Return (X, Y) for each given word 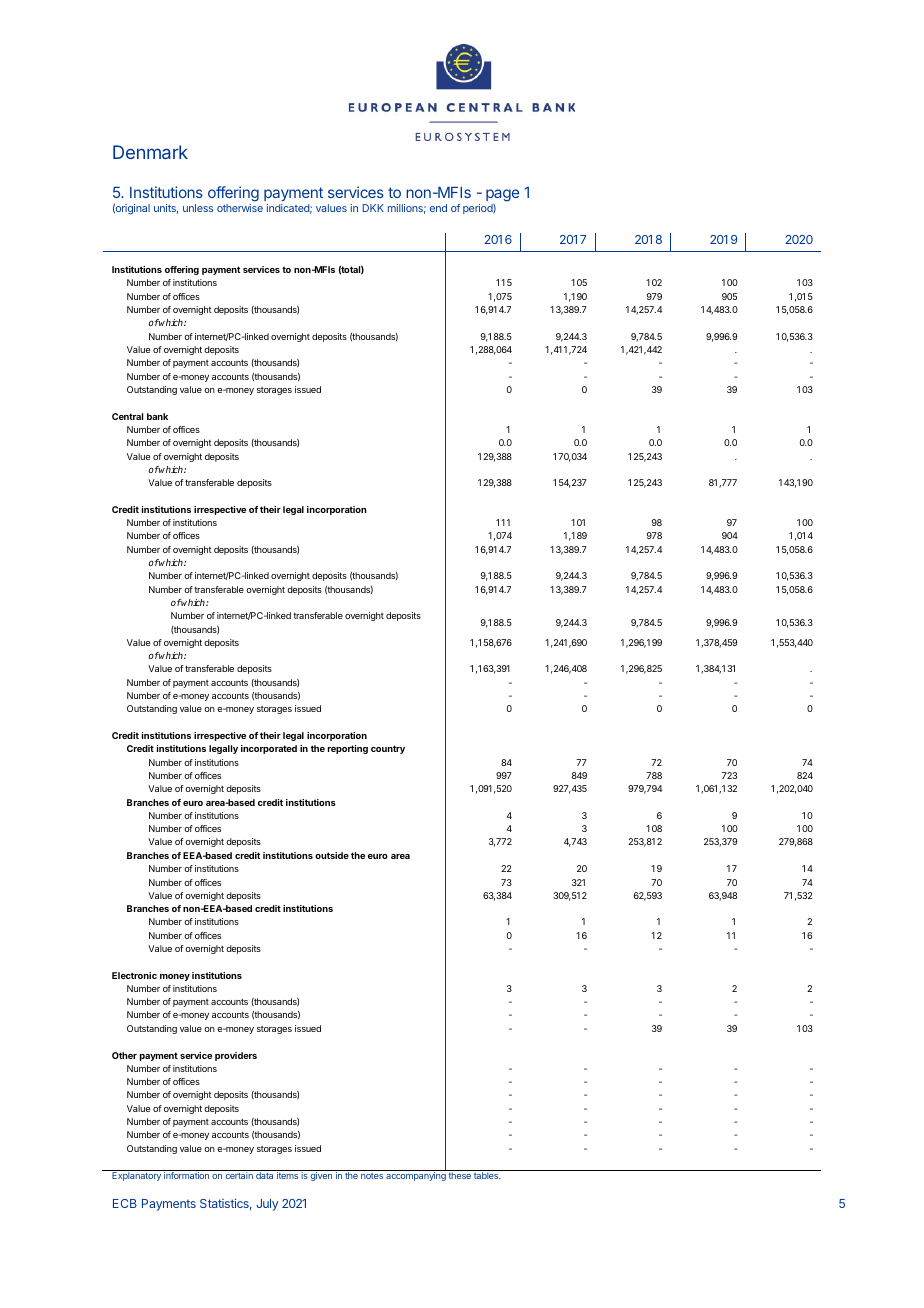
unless (198, 208)
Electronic (134, 975)
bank (157, 416)
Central (127, 416)
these (460, 1175)
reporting (348, 749)
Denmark (150, 152)
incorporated (269, 749)
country (388, 749)
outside (332, 855)
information (186, 1175)
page (502, 195)
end (438, 208)
